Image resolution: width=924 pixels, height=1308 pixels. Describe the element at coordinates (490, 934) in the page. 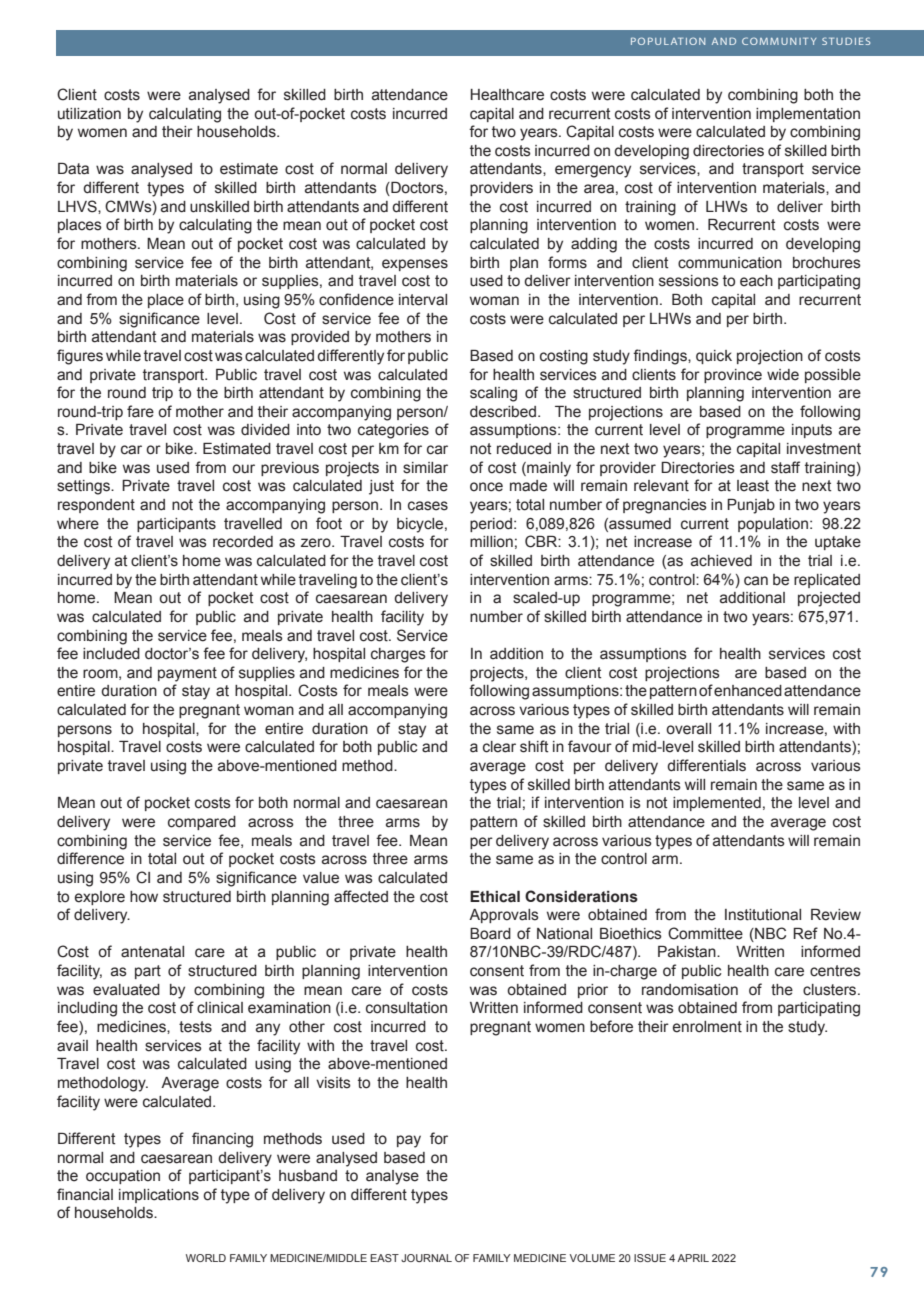

I see `Board` at that location.
